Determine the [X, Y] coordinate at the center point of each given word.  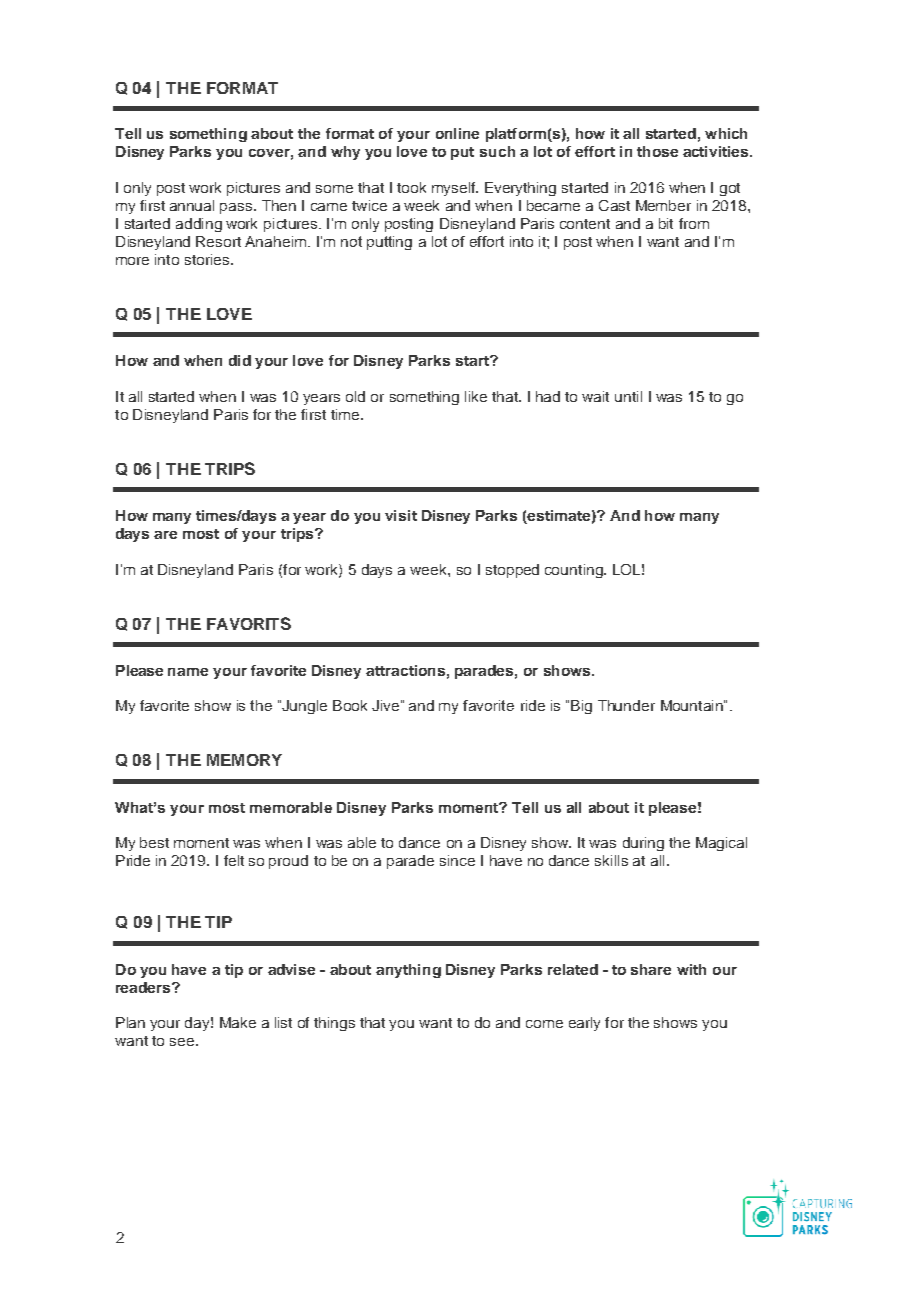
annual [192, 205]
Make [238, 1022]
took [411, 187]
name [188, 672]
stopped [512, 571]
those [657, 151]
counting [575, 571]
